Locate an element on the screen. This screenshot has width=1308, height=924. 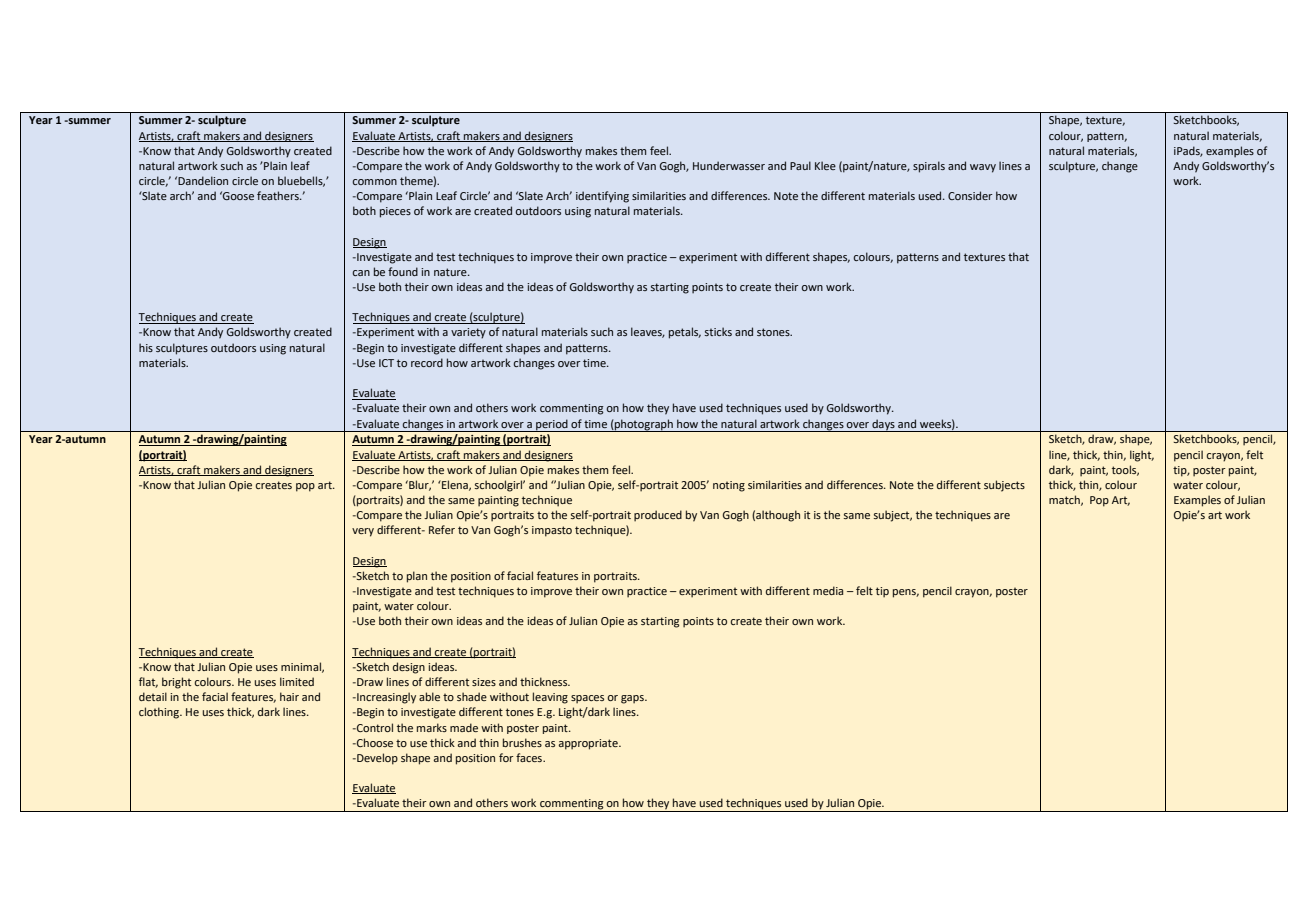
appropriate is located at coordinates (589, 744).
